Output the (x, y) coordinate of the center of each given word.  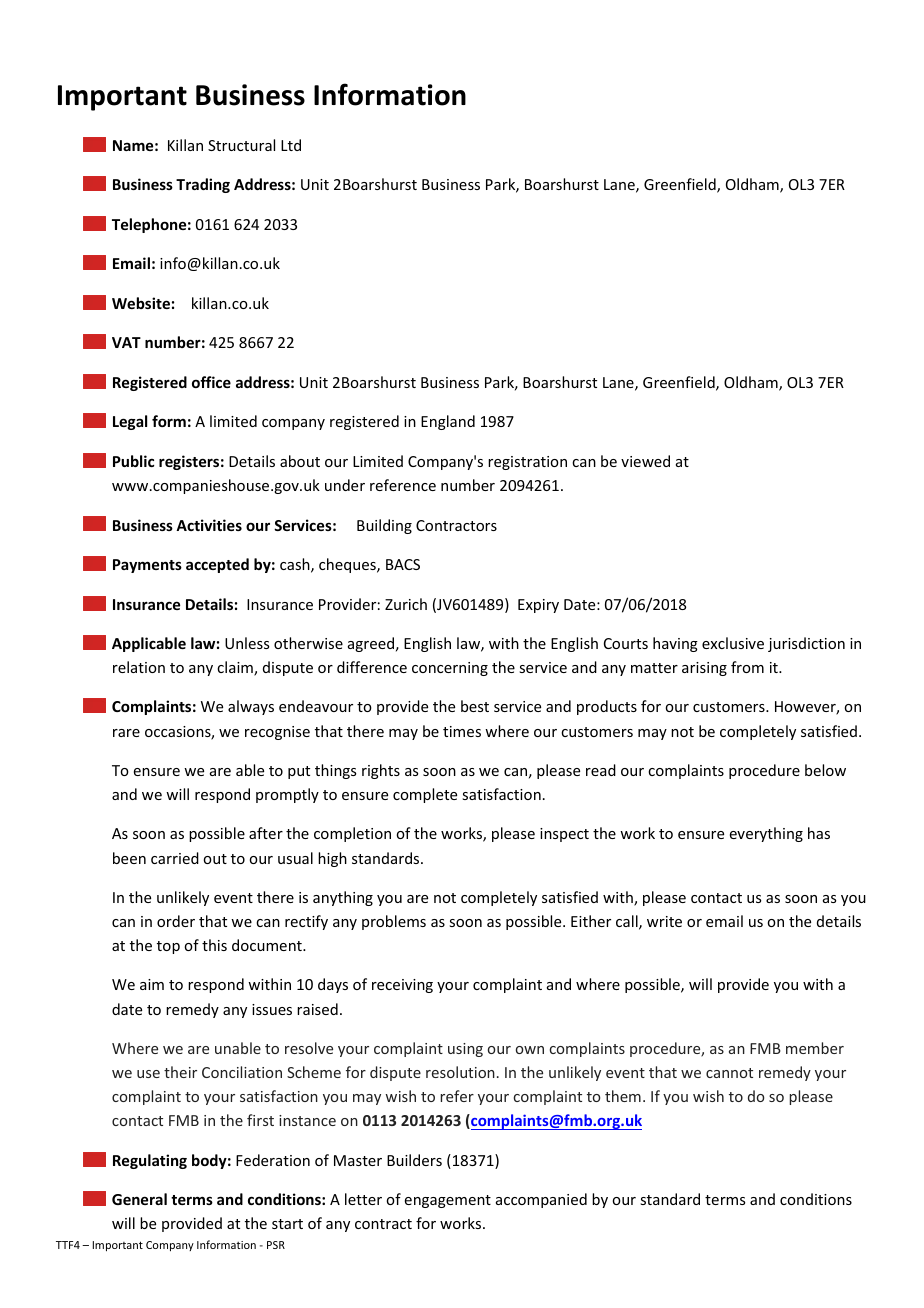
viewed (645, 461)
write (664, 921)
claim (236, 668)
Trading (203, 185)
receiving (402, 986)
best (475, 706)
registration (527, 463)
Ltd (291, 145)
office (211, 382)
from (747, 667)
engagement (448, 1201)
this (214, 945)
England (448, 422)
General (139, 1199)
